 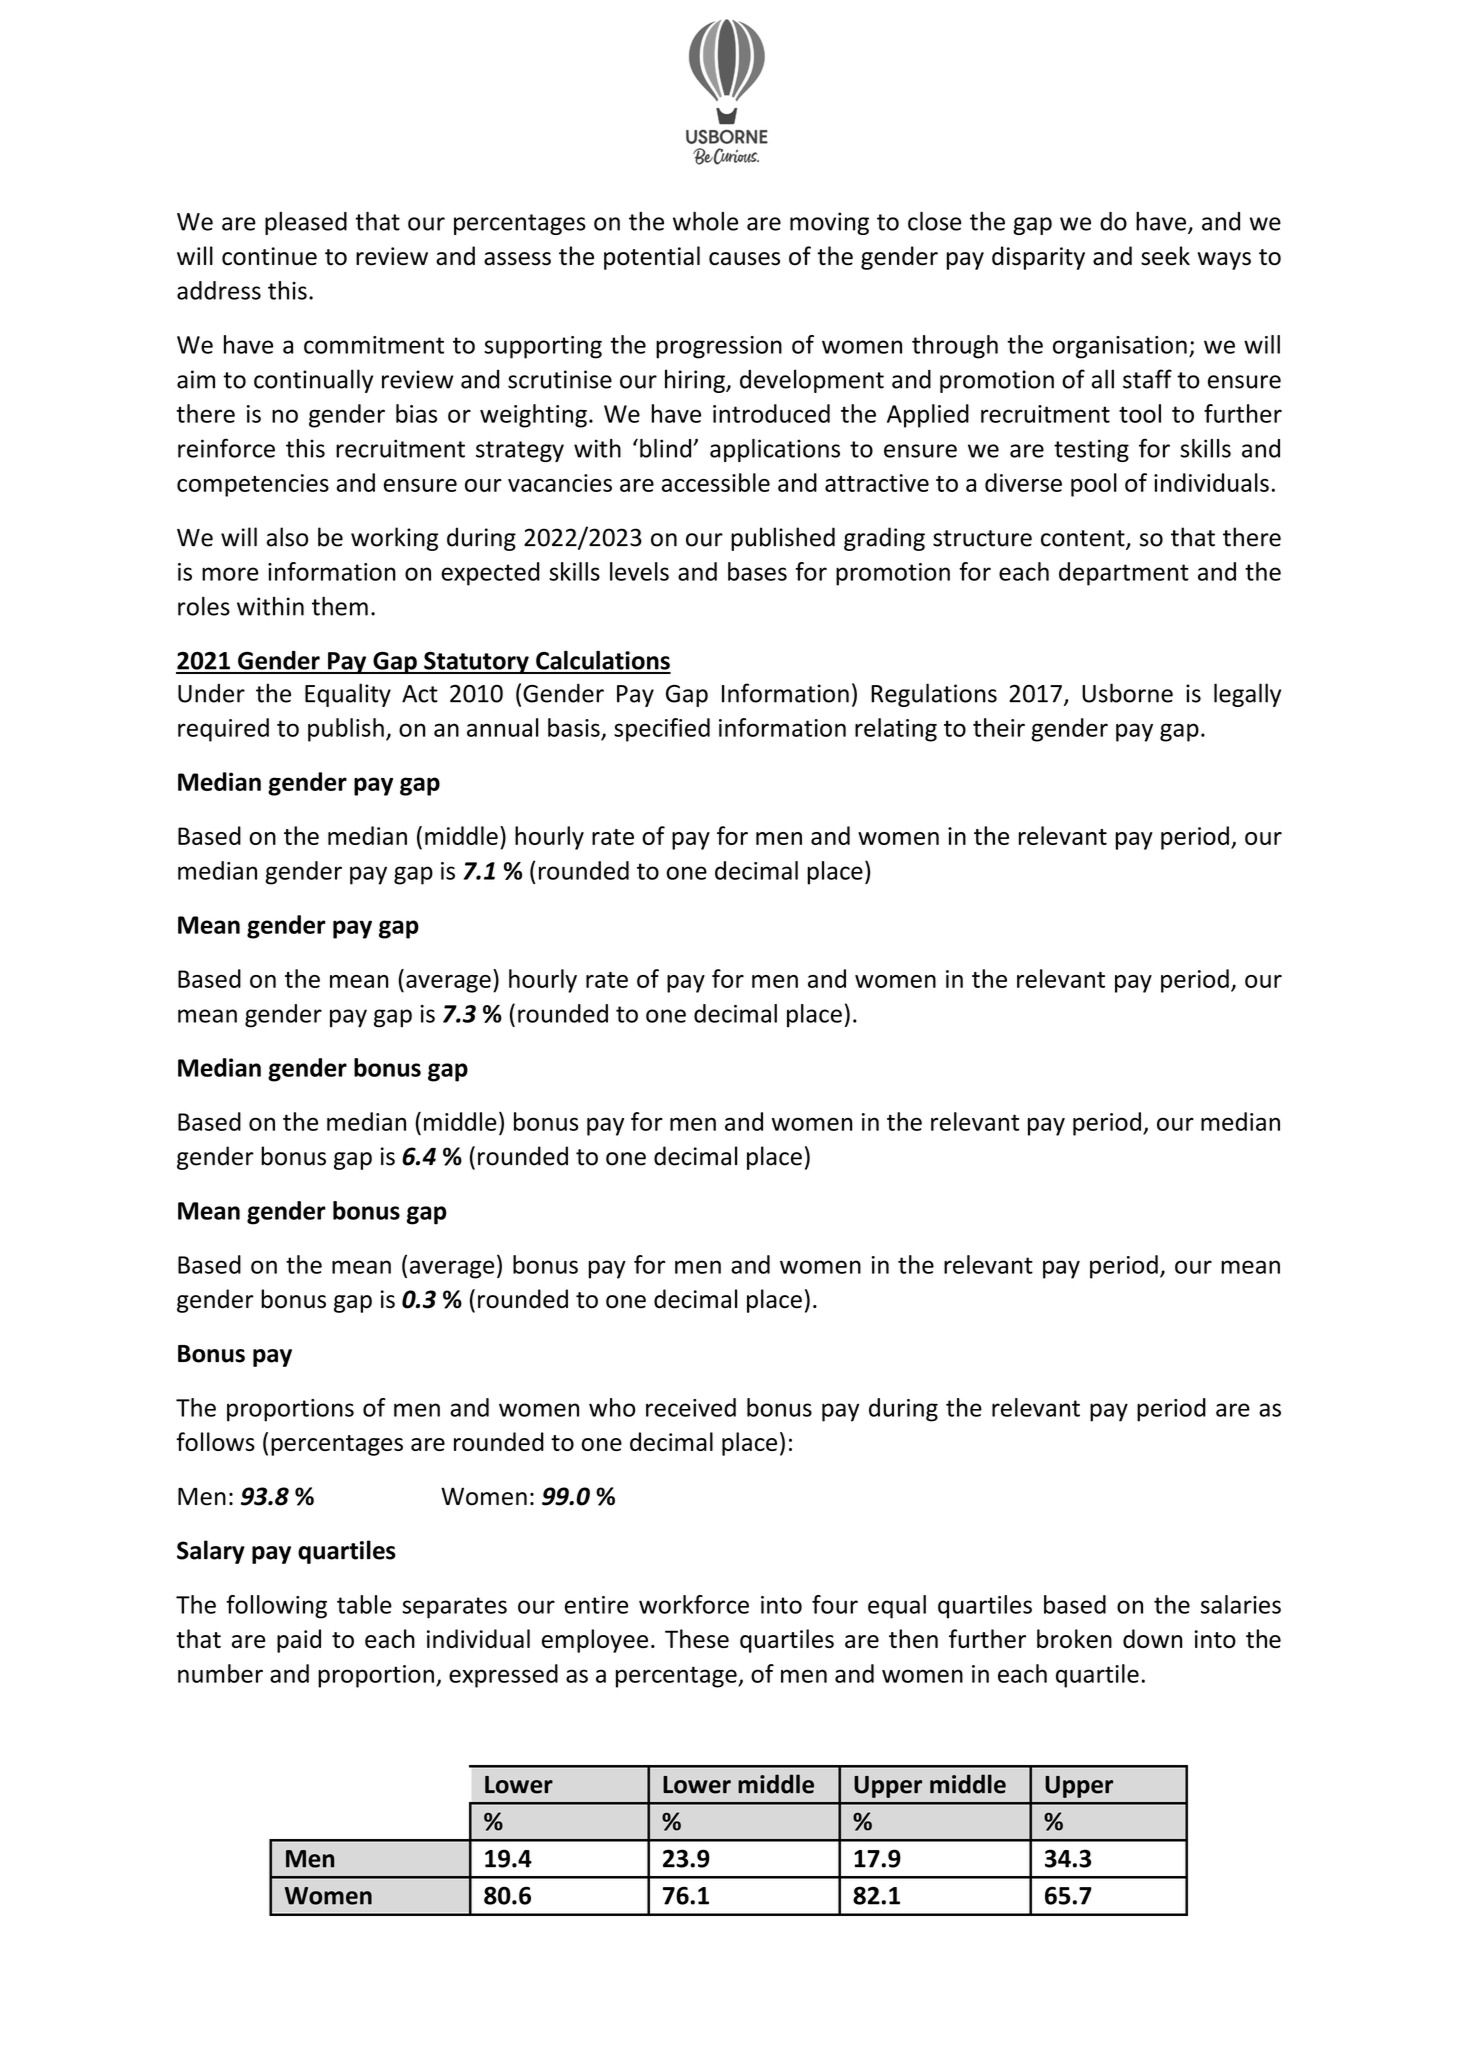 I want to click on department, so click(x=1124, y=574).
